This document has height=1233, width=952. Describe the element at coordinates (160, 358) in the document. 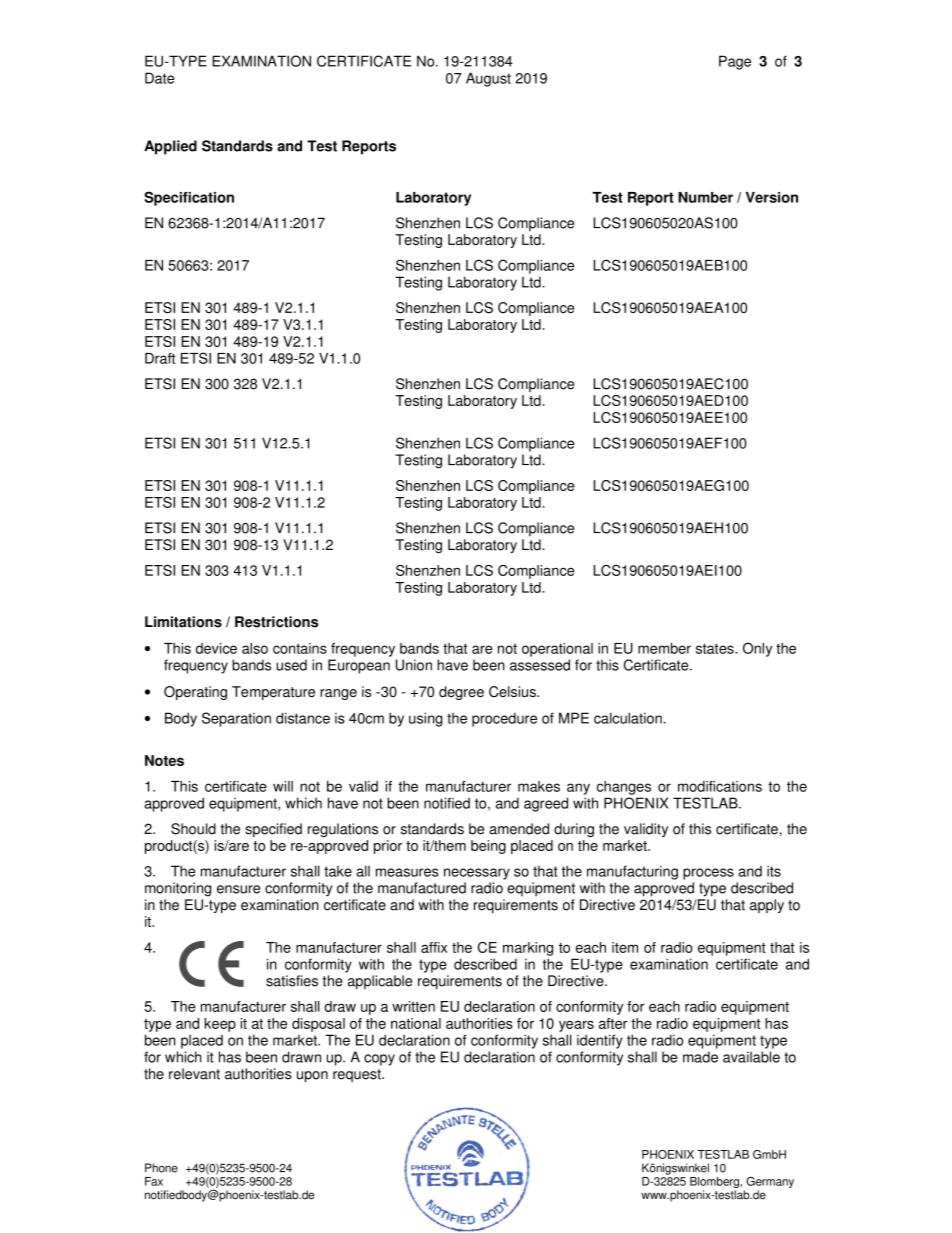

I see `Draft` at that location.
